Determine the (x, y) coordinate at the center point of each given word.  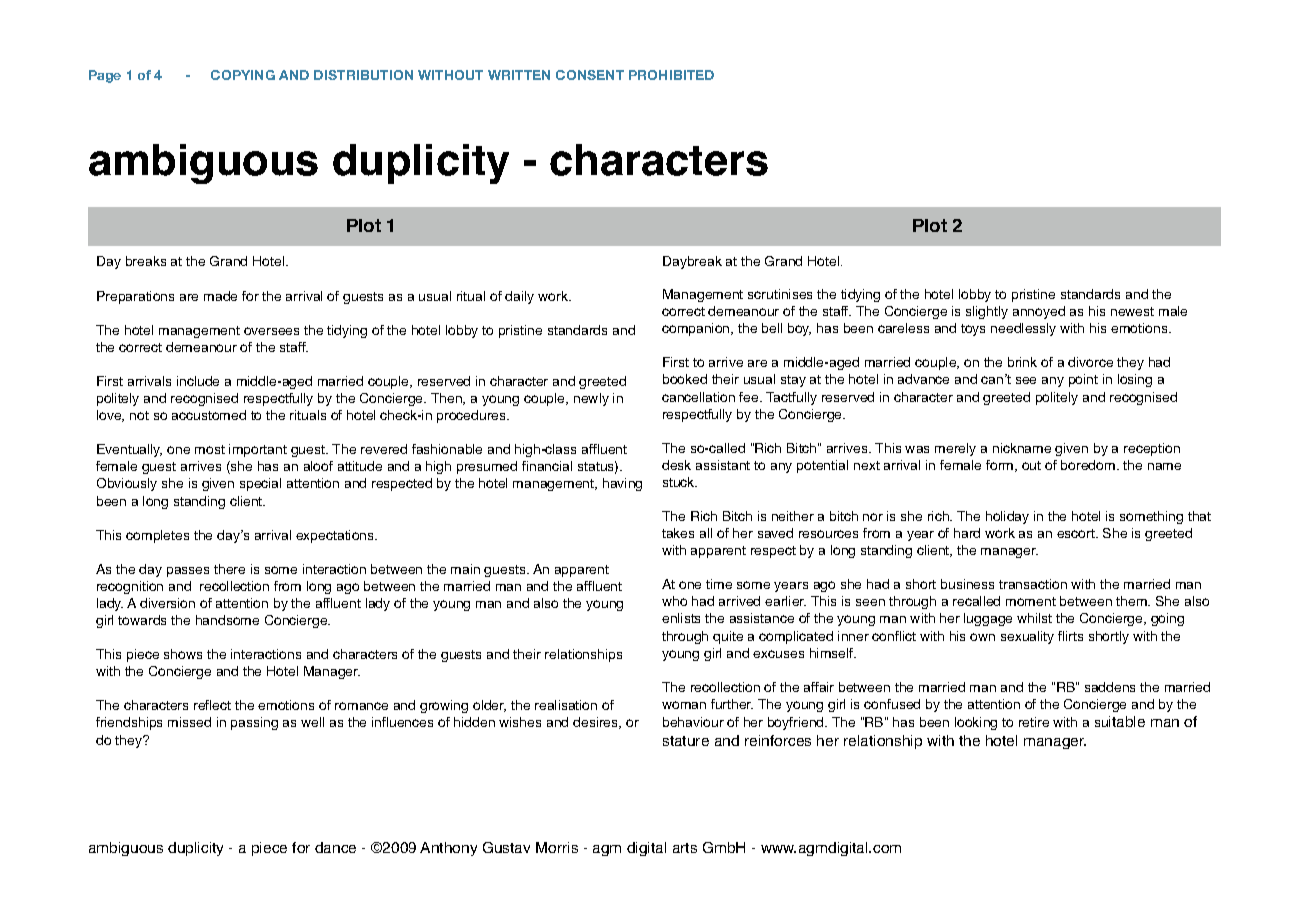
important (258, 450)
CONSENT (590, 75)
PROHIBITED (671, 75)
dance (335, 847)
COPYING (243, 75)
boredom (1089, 465)
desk (676, 465)
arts (685, 848)
